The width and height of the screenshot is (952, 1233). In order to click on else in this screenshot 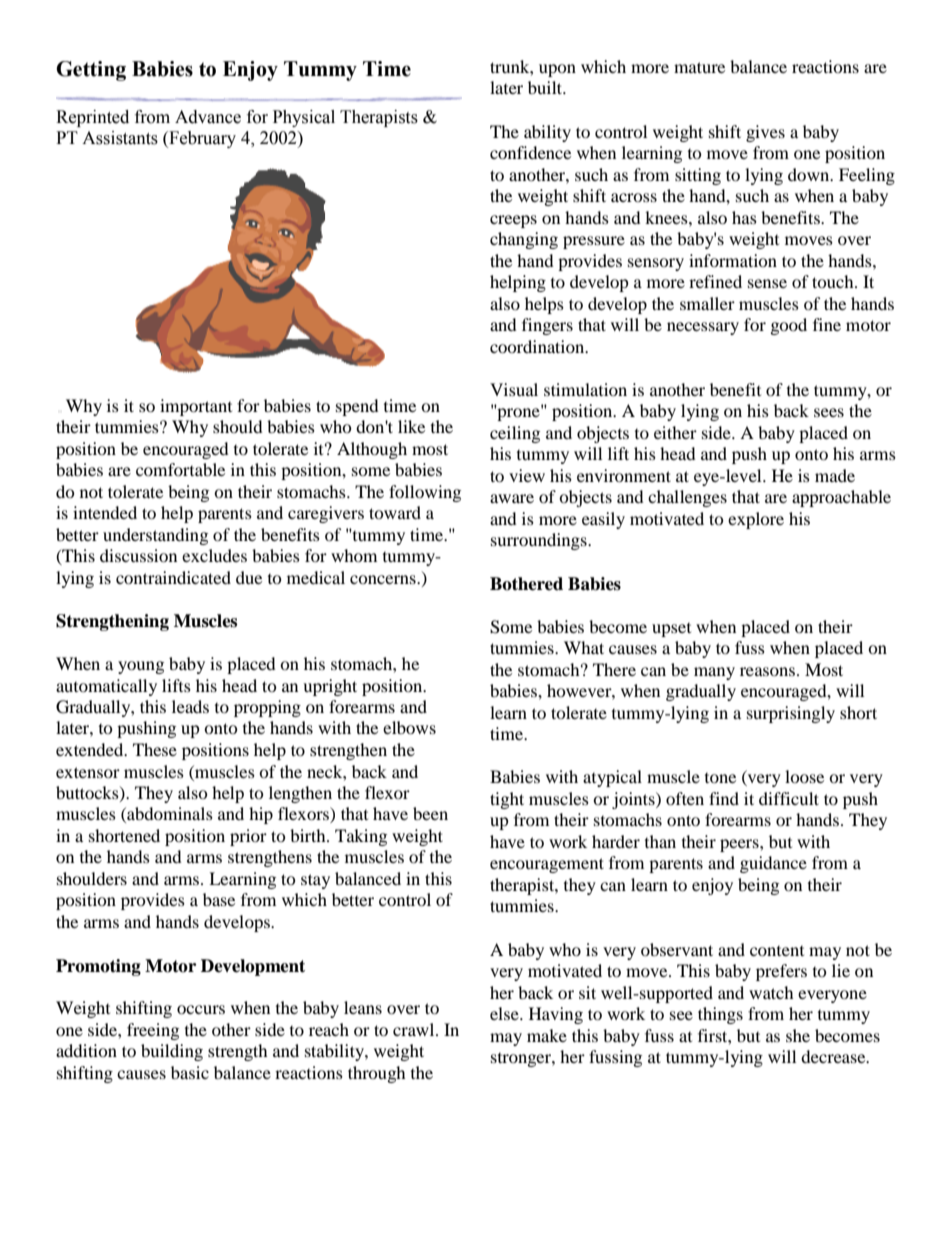, I will do `click(505, 1013)`.
